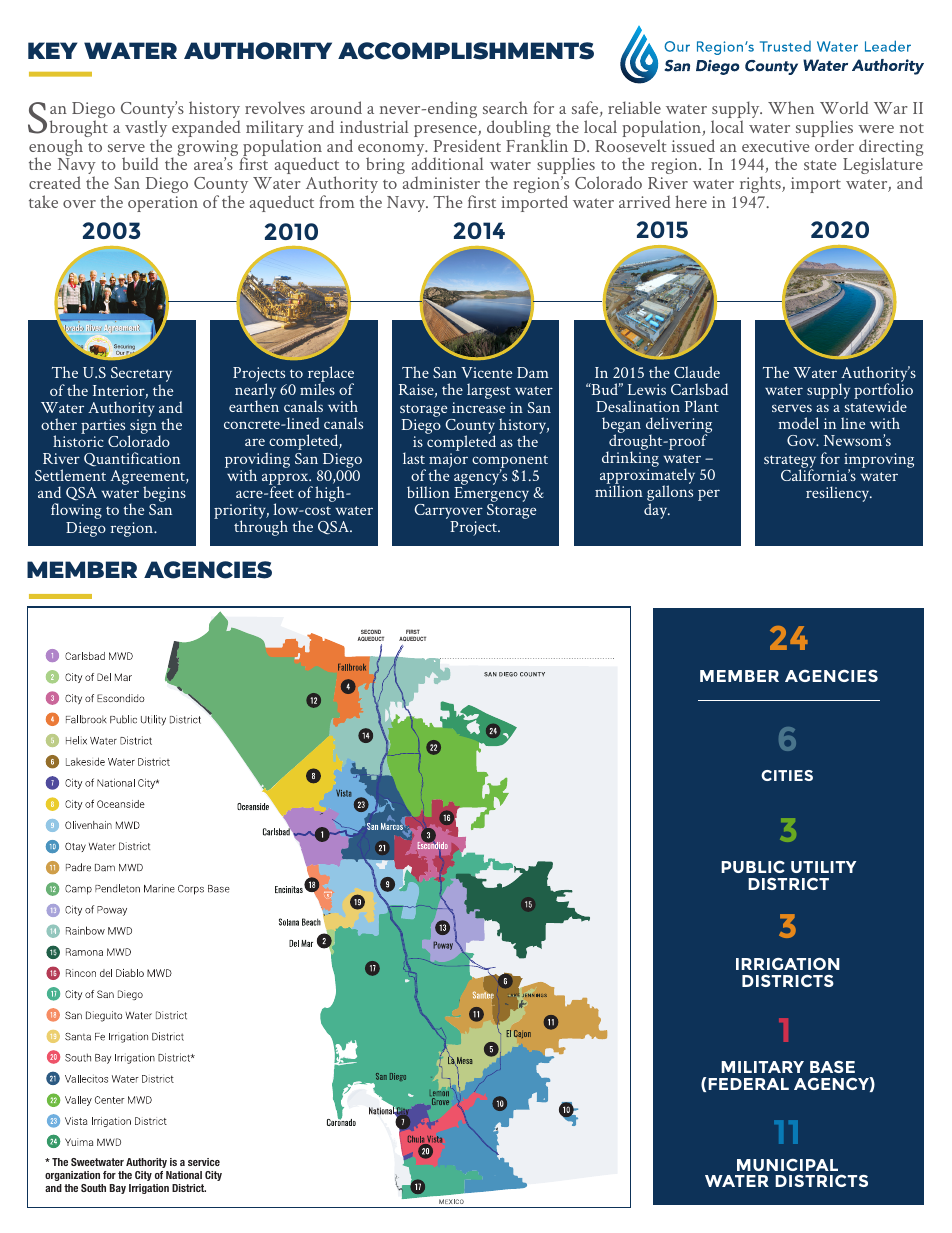 The image size is (952, 1233). What do you see at coordinates (787, 1165) in the document?
I see `MUNICIPAL` at bounding box center [787, 1165].
